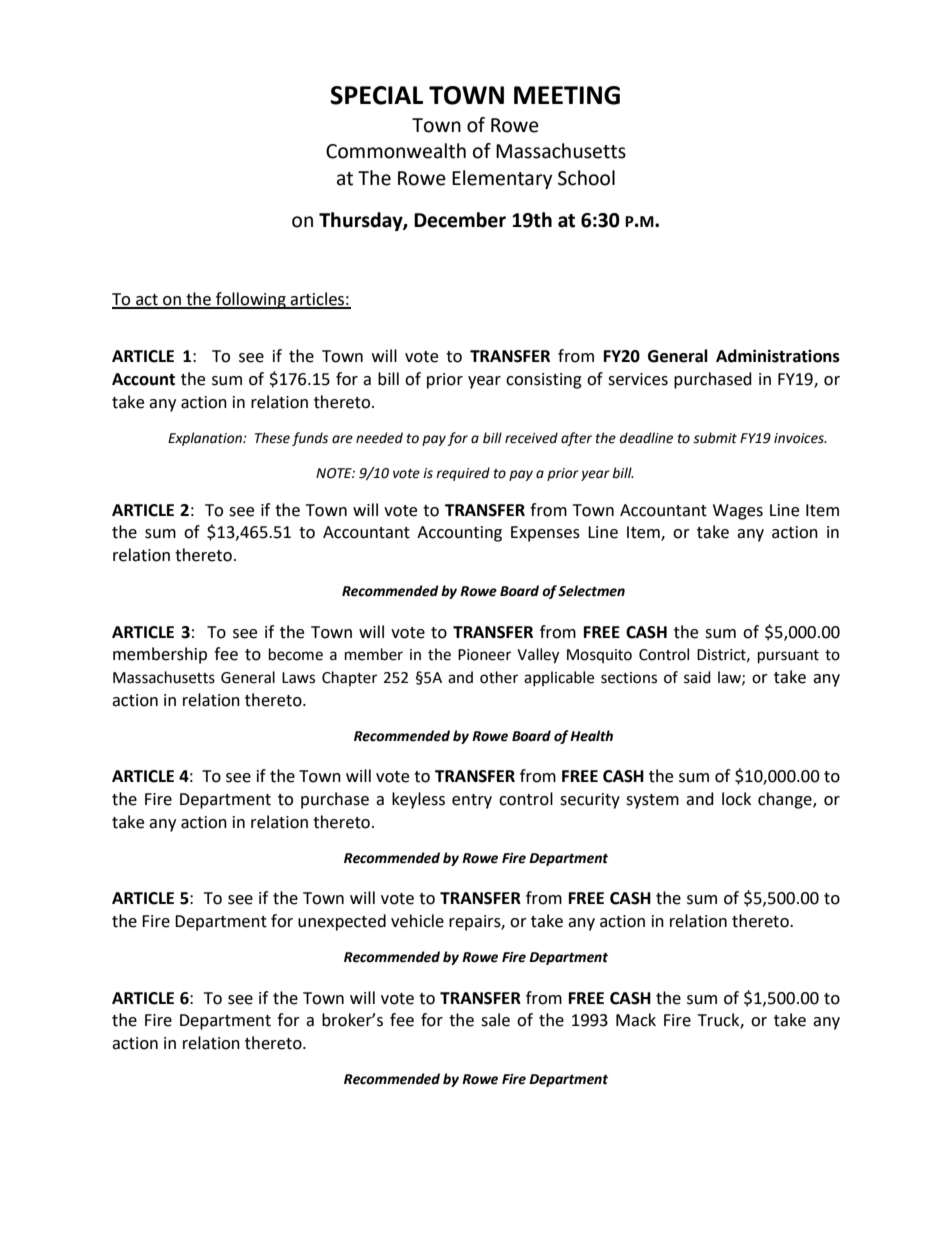 Image resolution: width=952 pixels, height=1233 pixels. What do you see at coordinates (495, 1020) in the screenshot?
I see `sale` at bounding box center [495, 1020].
